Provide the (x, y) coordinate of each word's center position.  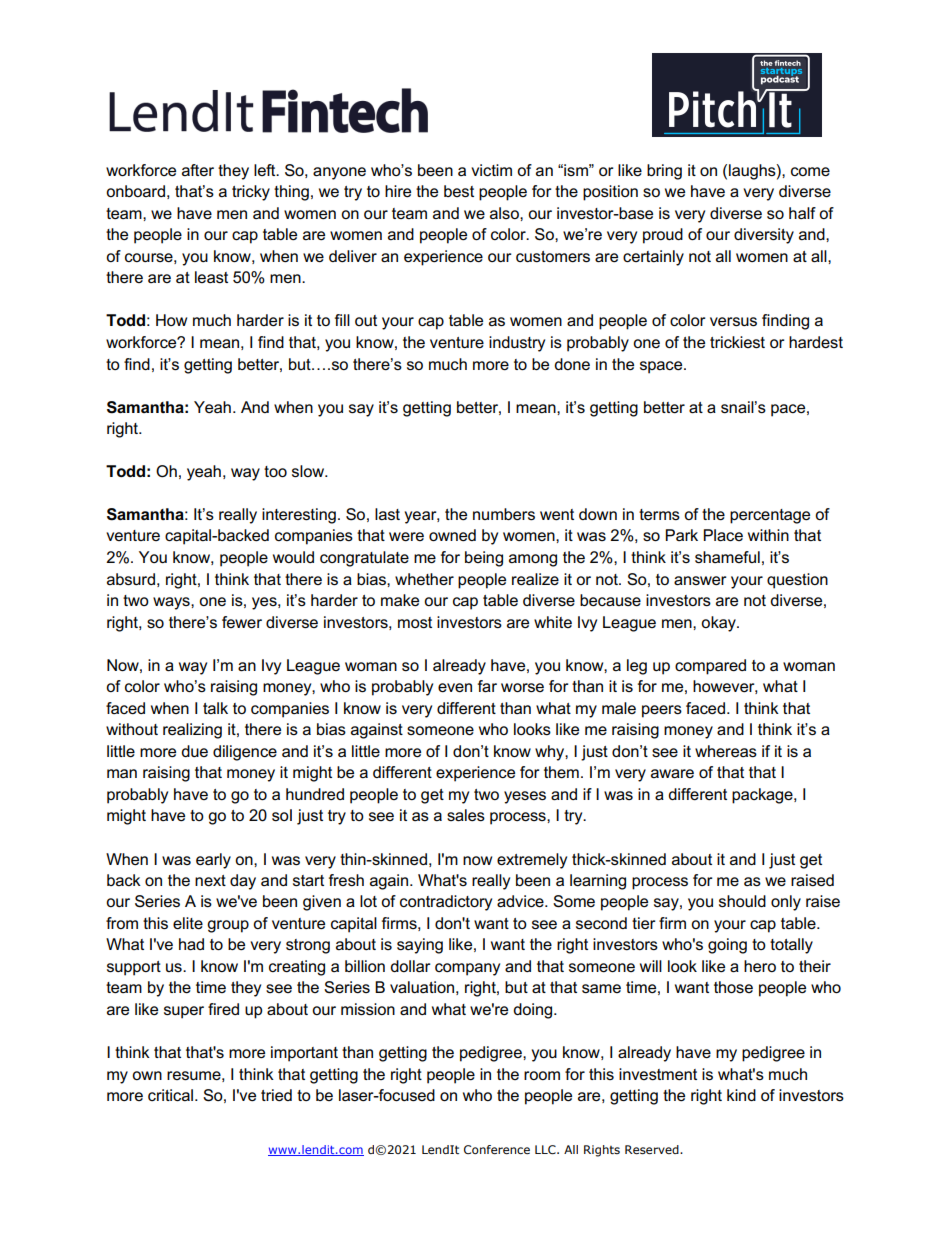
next (210, 880)
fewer (242, 622)
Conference (497, 1149)
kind (741, 1095)
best (459, 191)
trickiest (737, 342)
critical (170, 1095)
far (487, 686)
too (275, 471)
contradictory (446, 903)
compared (710, 667)
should (742, 901)
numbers (504, 514)
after (198, 170)
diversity (764, 236)
